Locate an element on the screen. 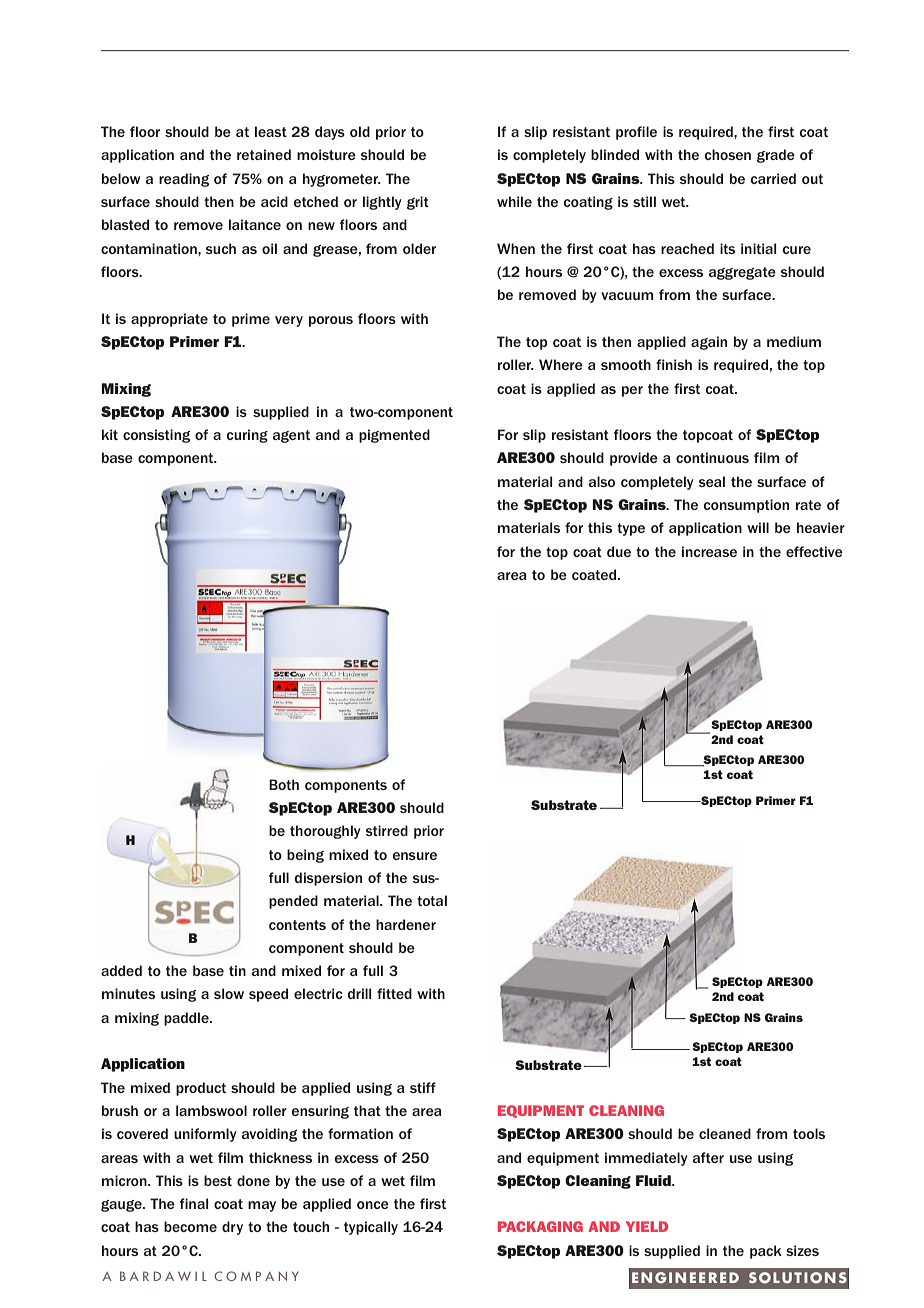 Image resolution: width=924 pixels, height=1308 pixels. while is located at coordinates (514, 201).
